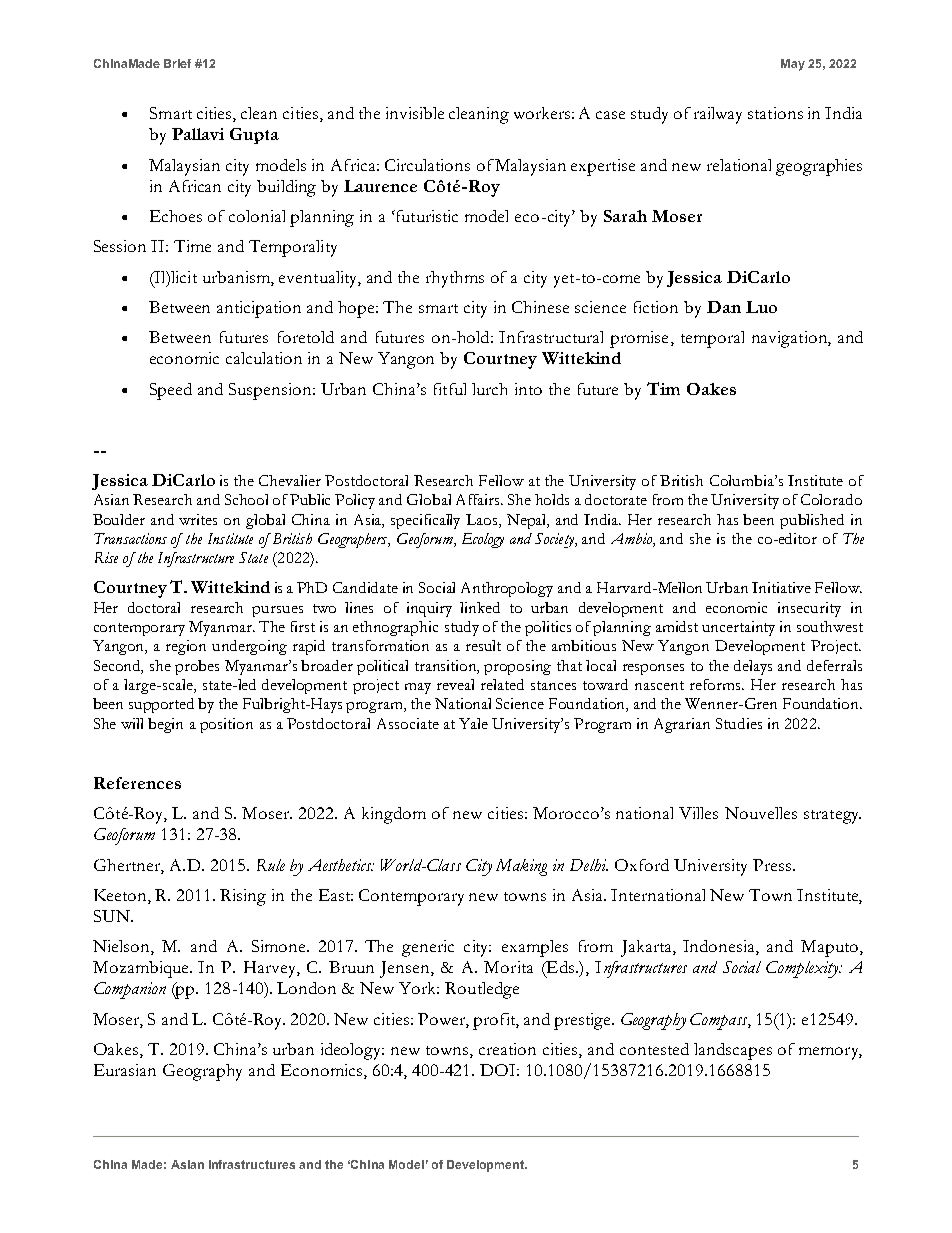 The width and height of the document is (952, 1233). What do you see at coordinates (781, 587) in the document?
I see `Initiative` at bounding box center [781, 587].
